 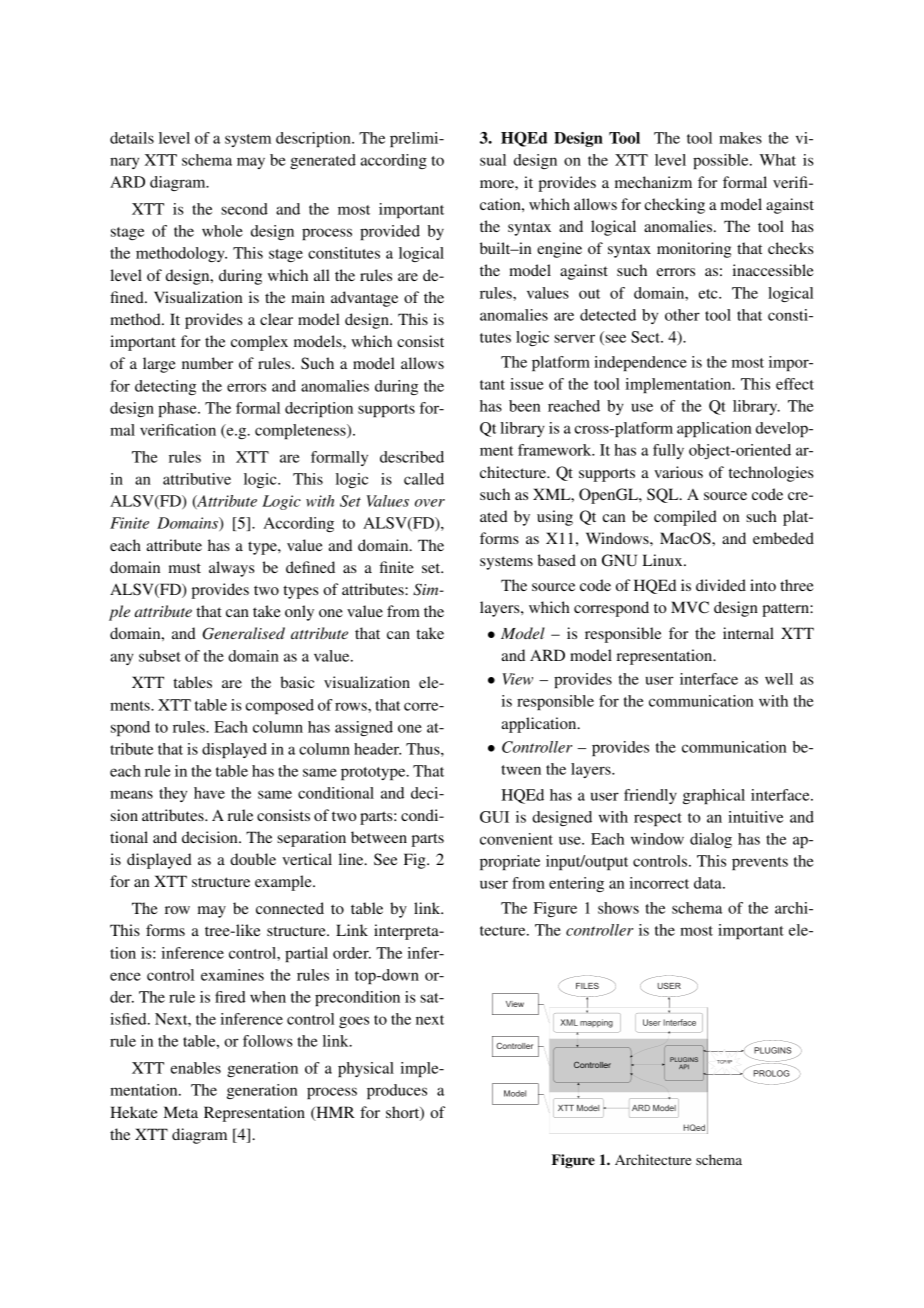 I want to click on provided, so click(x=390, y=232).
